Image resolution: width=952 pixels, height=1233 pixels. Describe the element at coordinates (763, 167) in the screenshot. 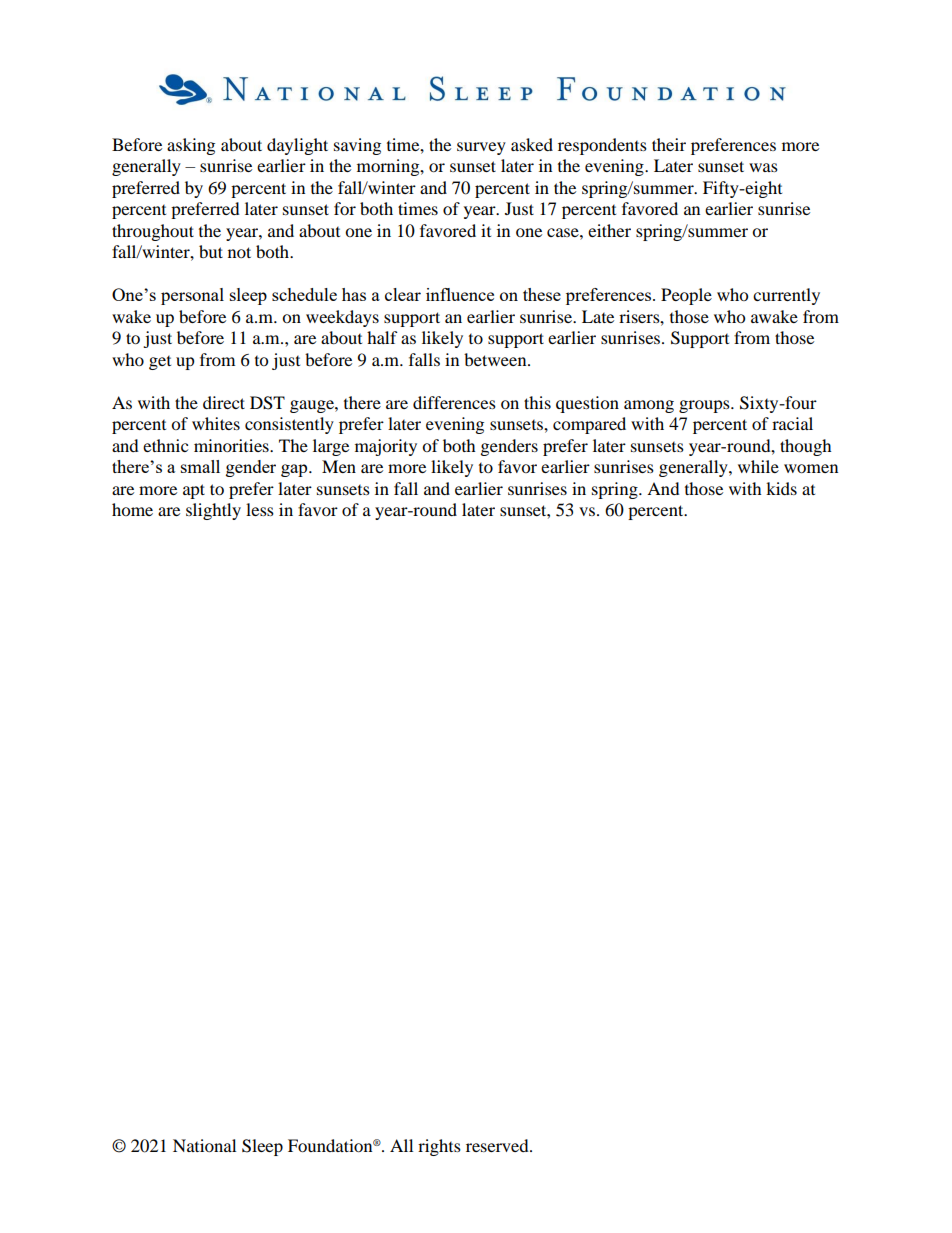

I see `was` at that location.
